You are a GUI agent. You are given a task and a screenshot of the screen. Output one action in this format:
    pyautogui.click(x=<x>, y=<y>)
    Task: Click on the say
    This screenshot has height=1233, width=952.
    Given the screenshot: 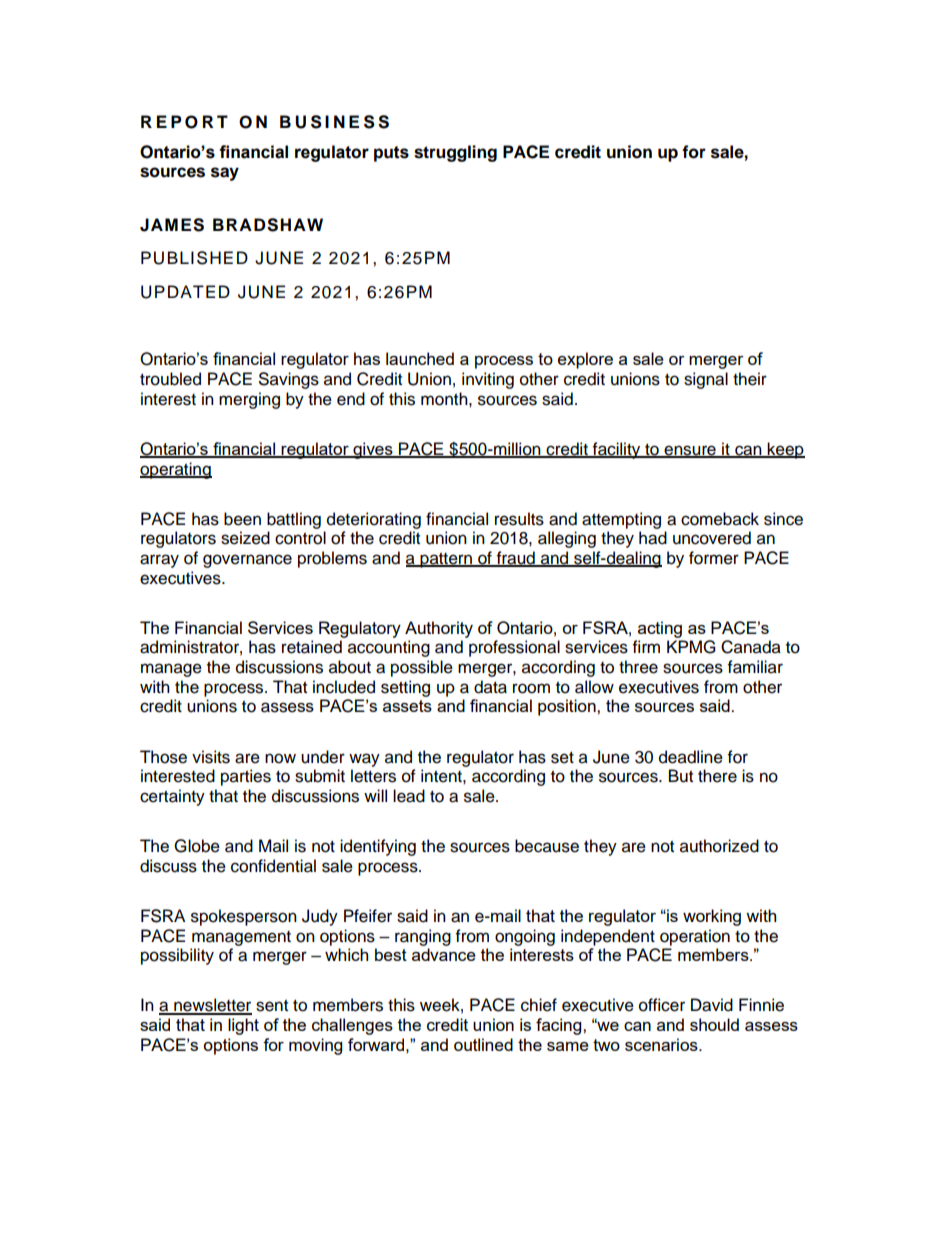 What is the action you would take?
    pyautogui.click(x=225, y=174)
